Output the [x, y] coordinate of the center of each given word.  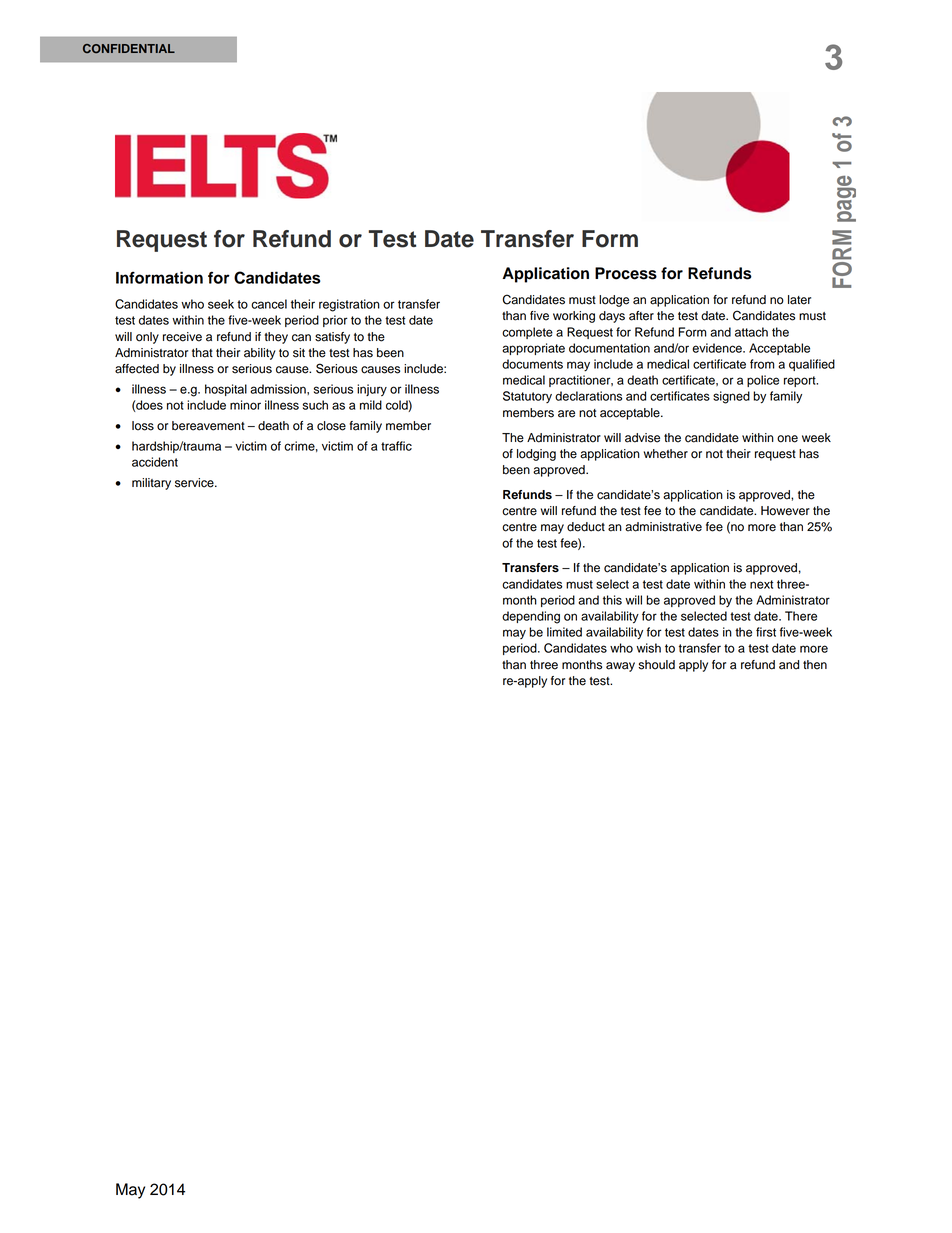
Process [626, 273]
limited [564, 632]
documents [532, 364]
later [799, 300]
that [202, 353]
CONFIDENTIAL [129, 48]
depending [531, 617]
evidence [718, 348]
